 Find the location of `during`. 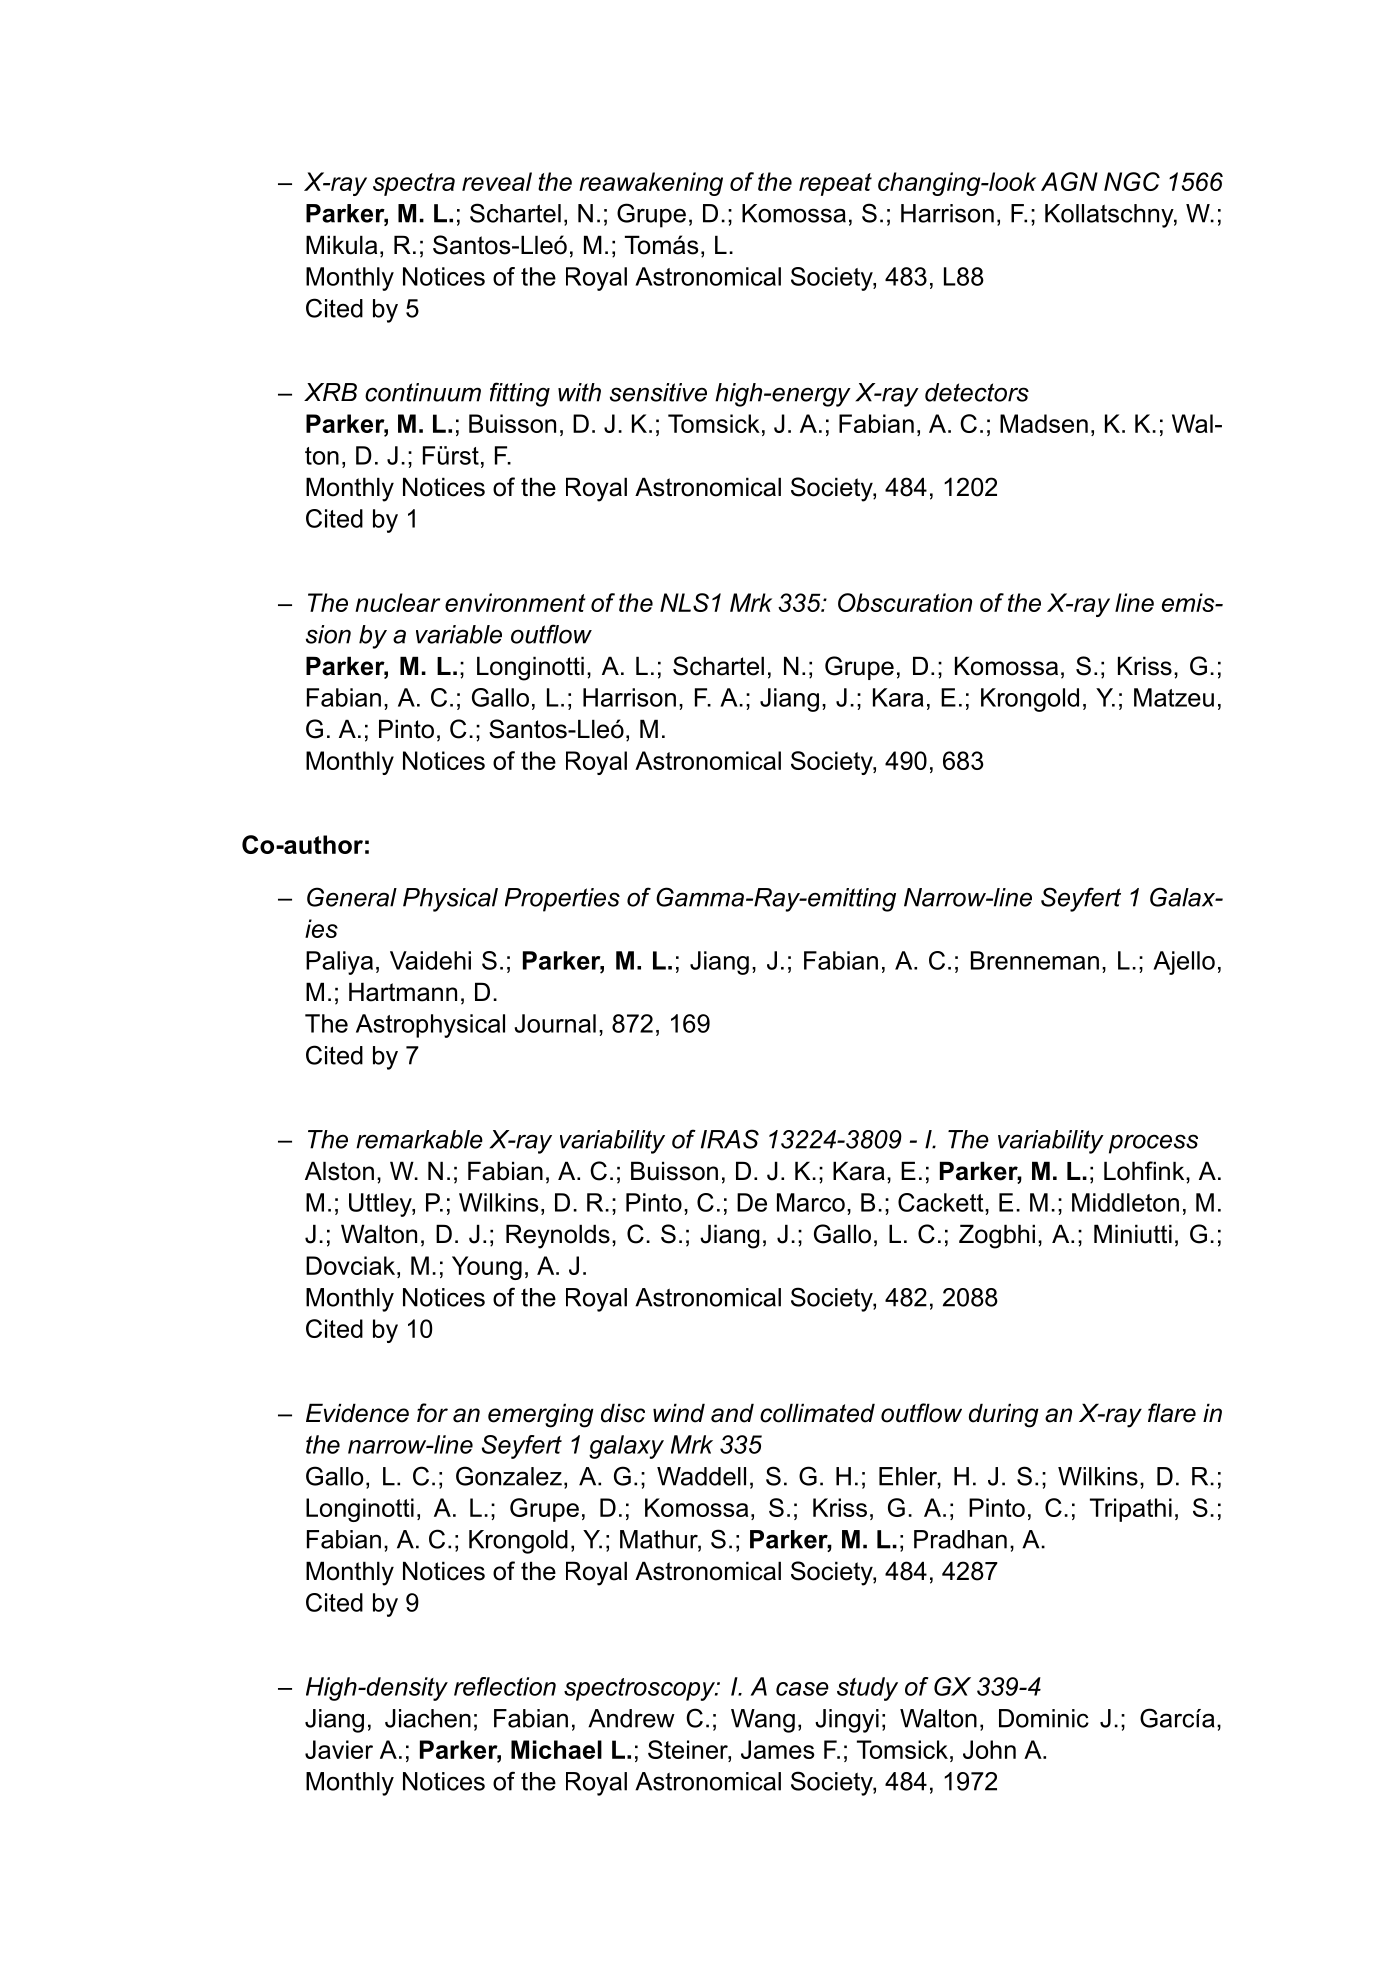

during is located at coordinates (1004, 1415).
